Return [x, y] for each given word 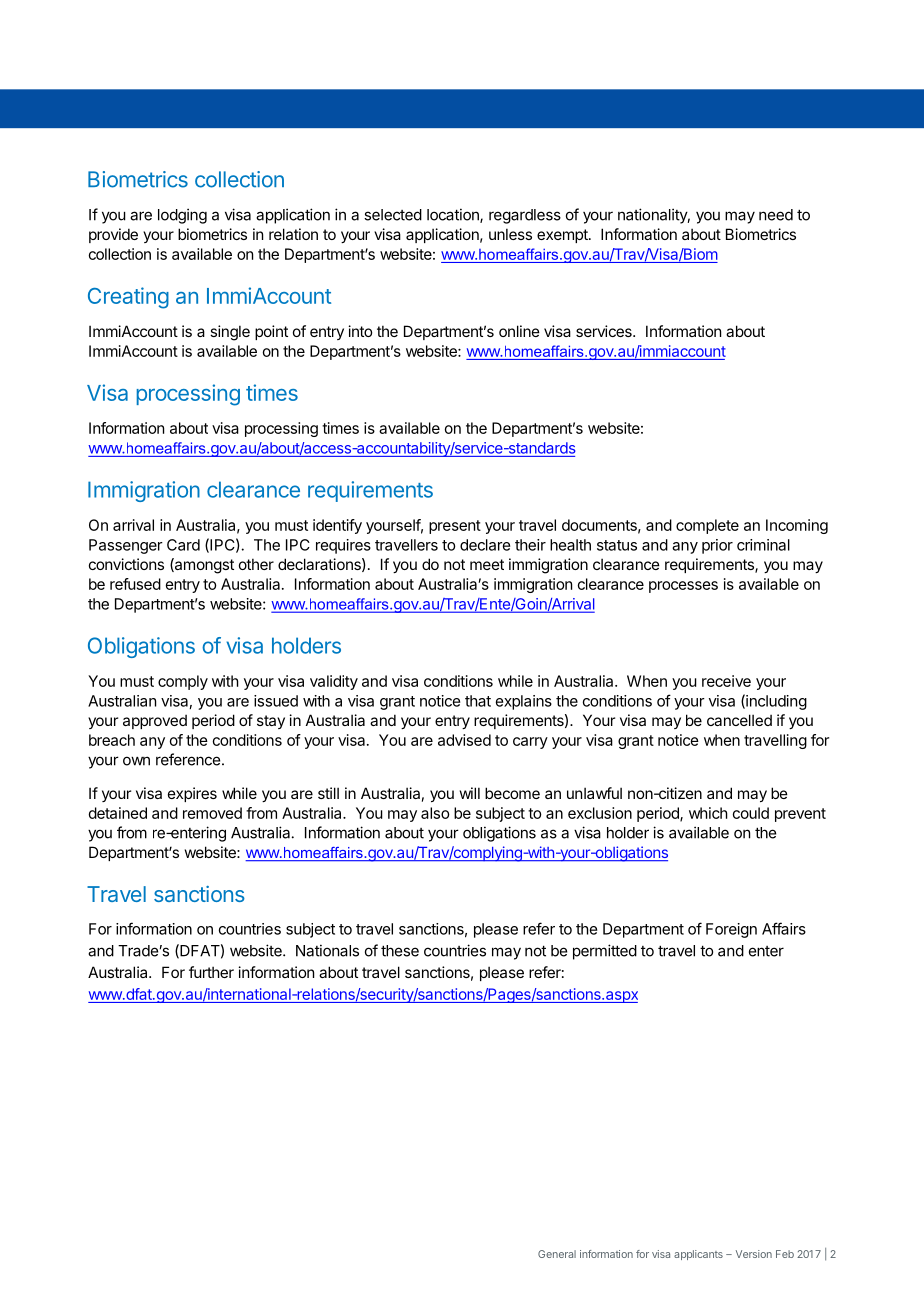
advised [464, 740]
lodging [182, 216]
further [211, 972]
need [776, 215]
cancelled [739, 720]
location [454, 215]
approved [155, 722]
